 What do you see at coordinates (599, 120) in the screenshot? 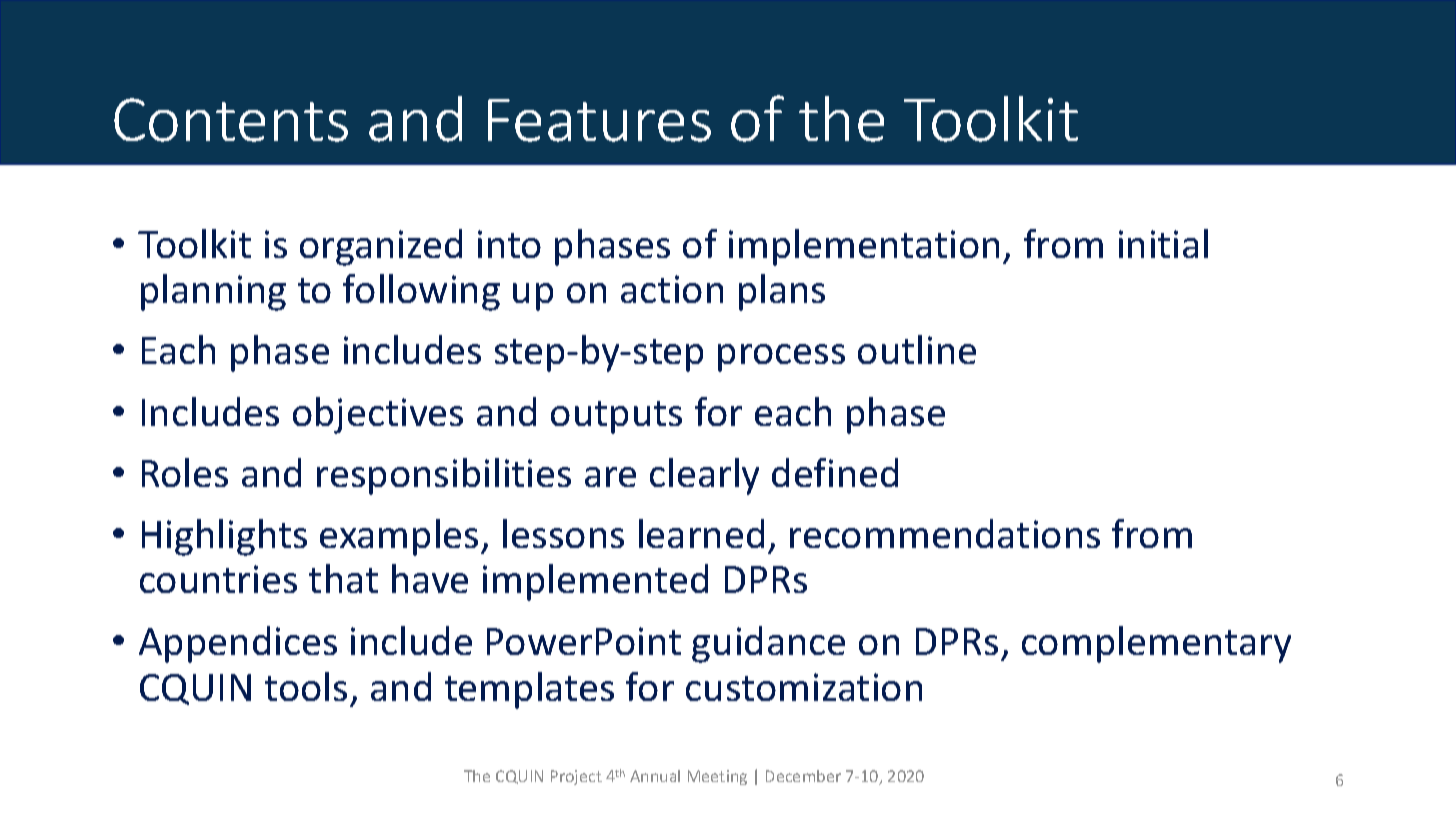
I see `Features` at bounding box center [599, 120].
